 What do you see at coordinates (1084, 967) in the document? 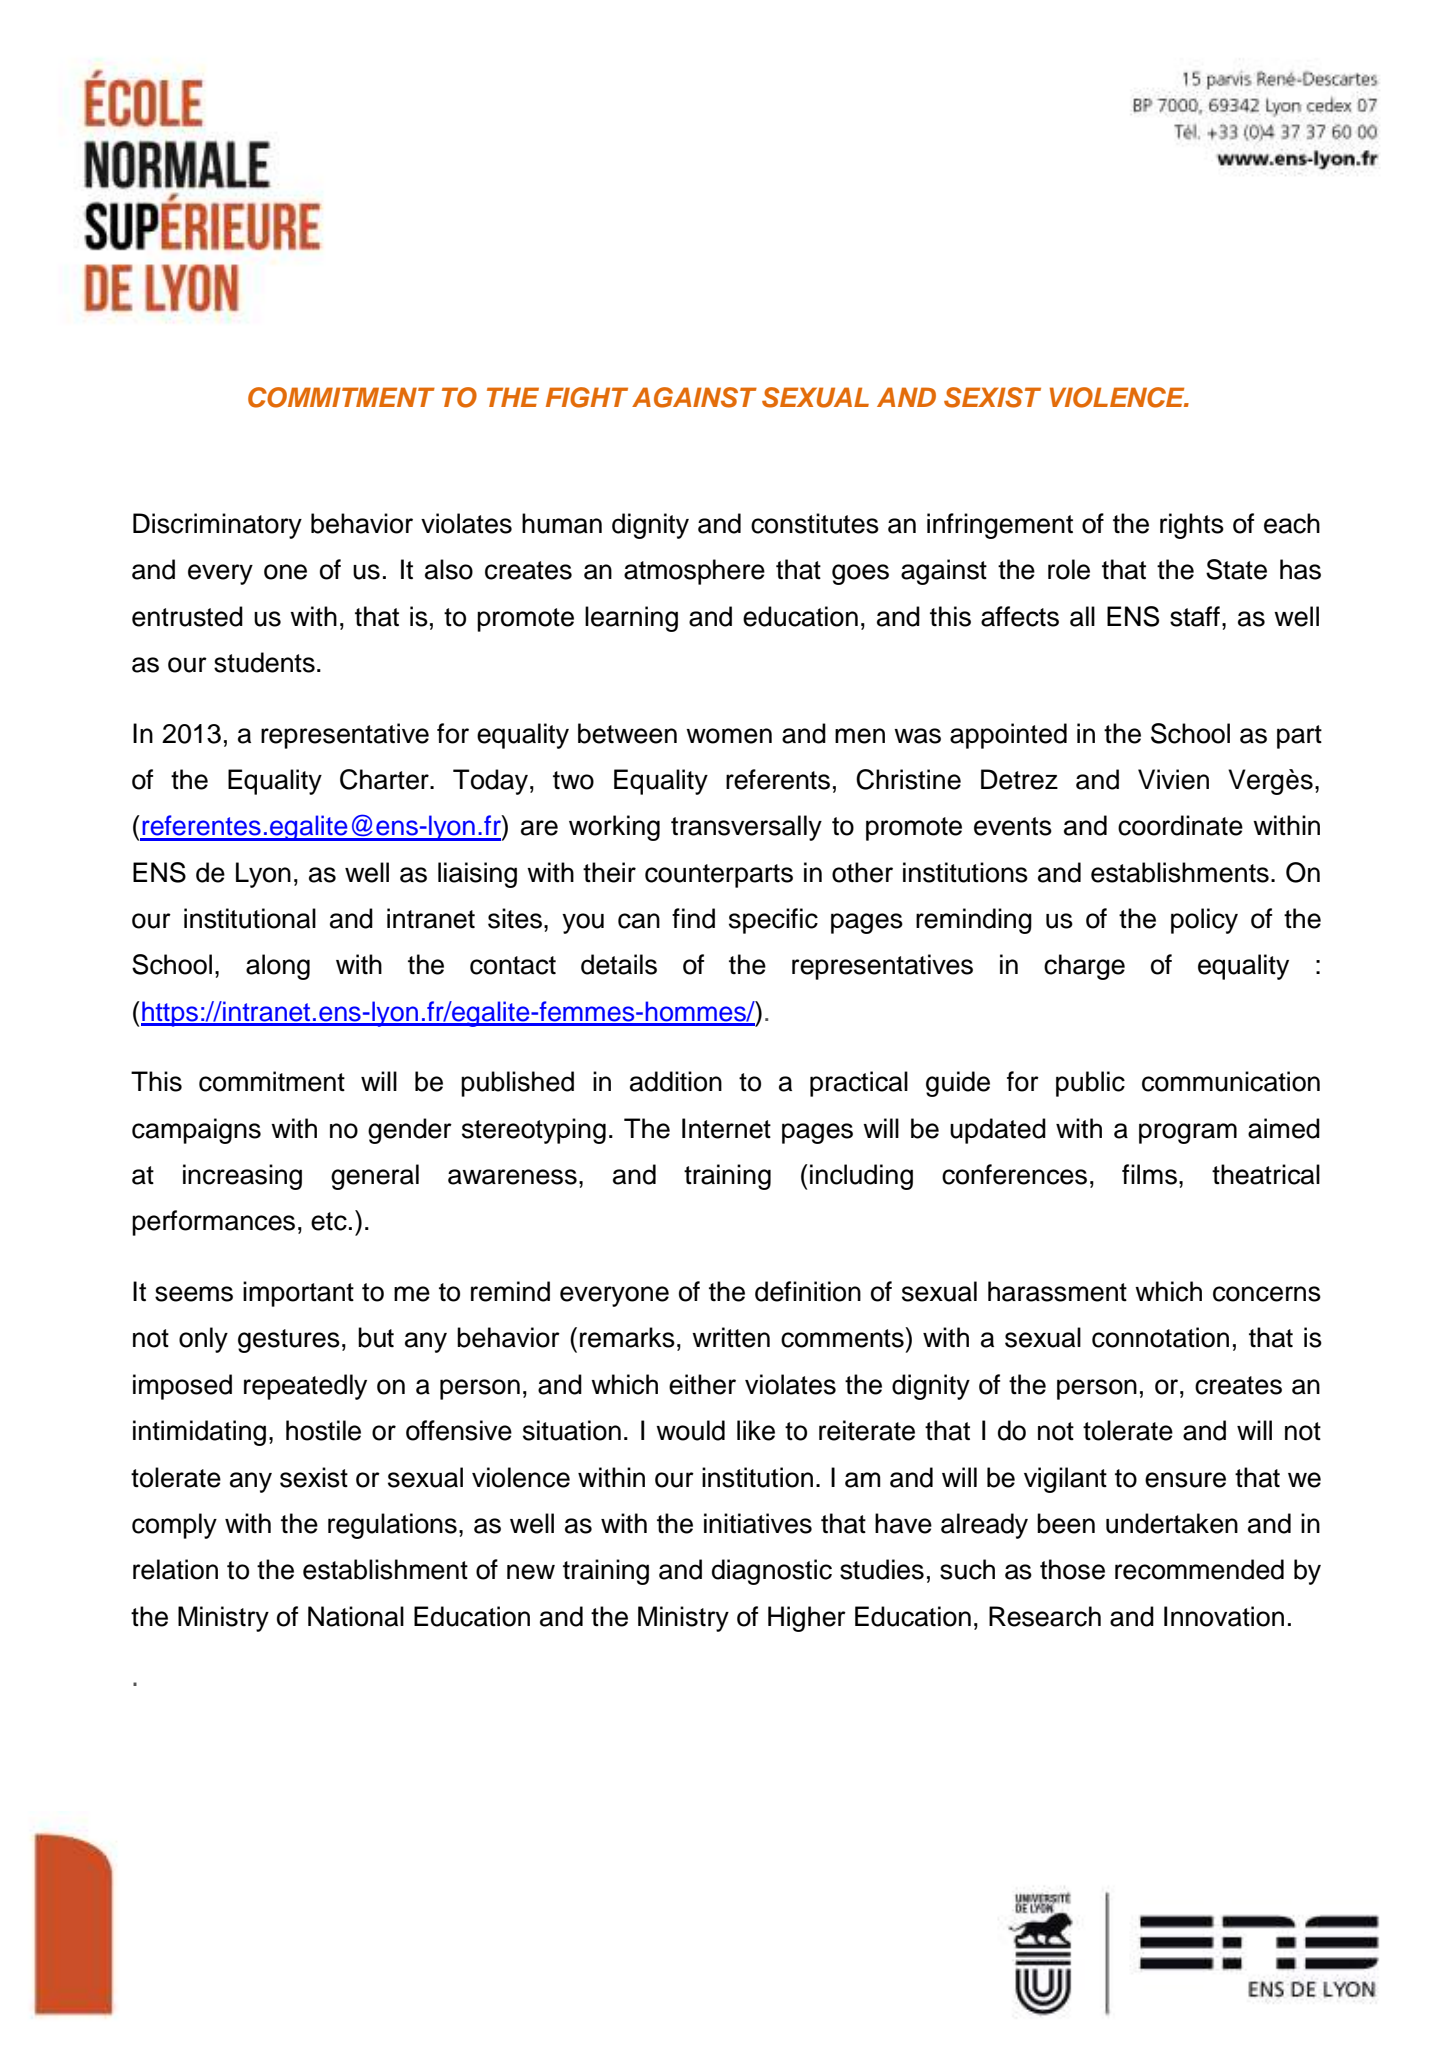
I see `charge` at bounding box center [1084, 967].
